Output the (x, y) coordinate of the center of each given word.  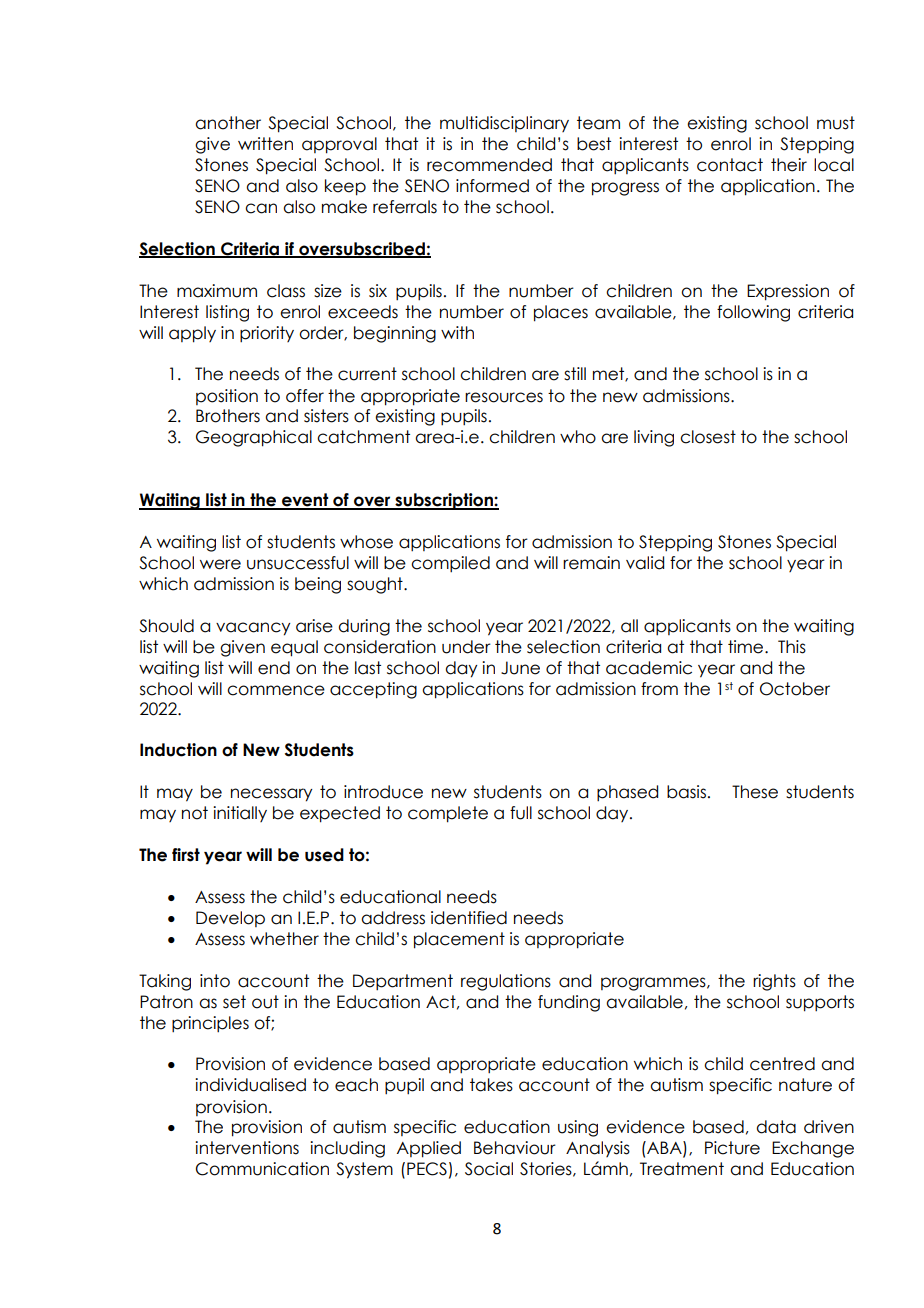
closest (708, 437)
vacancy (253, 629)
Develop (230, 919)
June (520, 668)
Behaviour (515, 1148)
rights (774, 982)
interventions (247, 1148)
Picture (732, 1148)
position (227, 397)
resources (504, 397)
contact (730, 165)
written (265, 144)
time (747, 647)
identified (469, 918)
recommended (489, 165)
